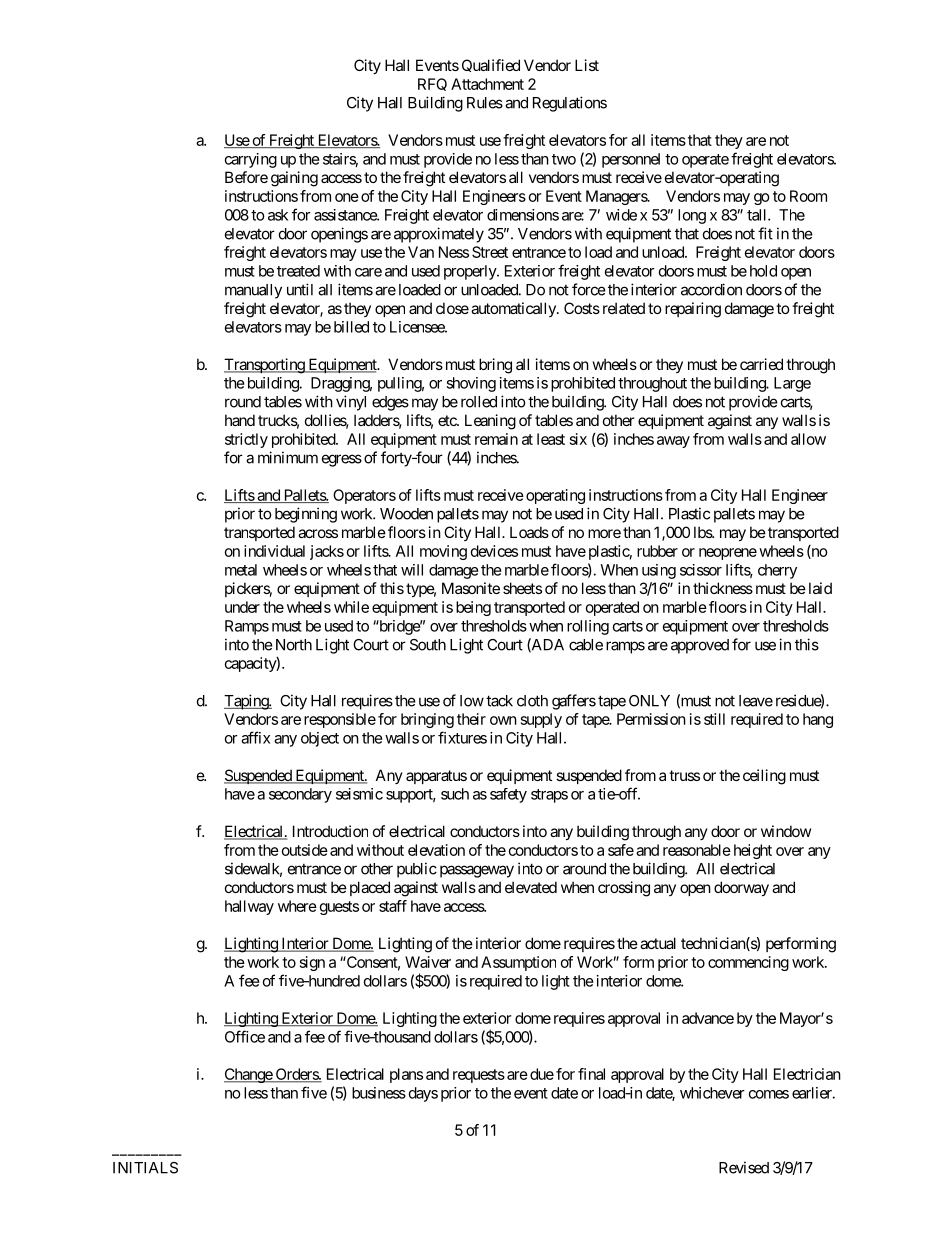  I want to click on such, so click(455, 794).
